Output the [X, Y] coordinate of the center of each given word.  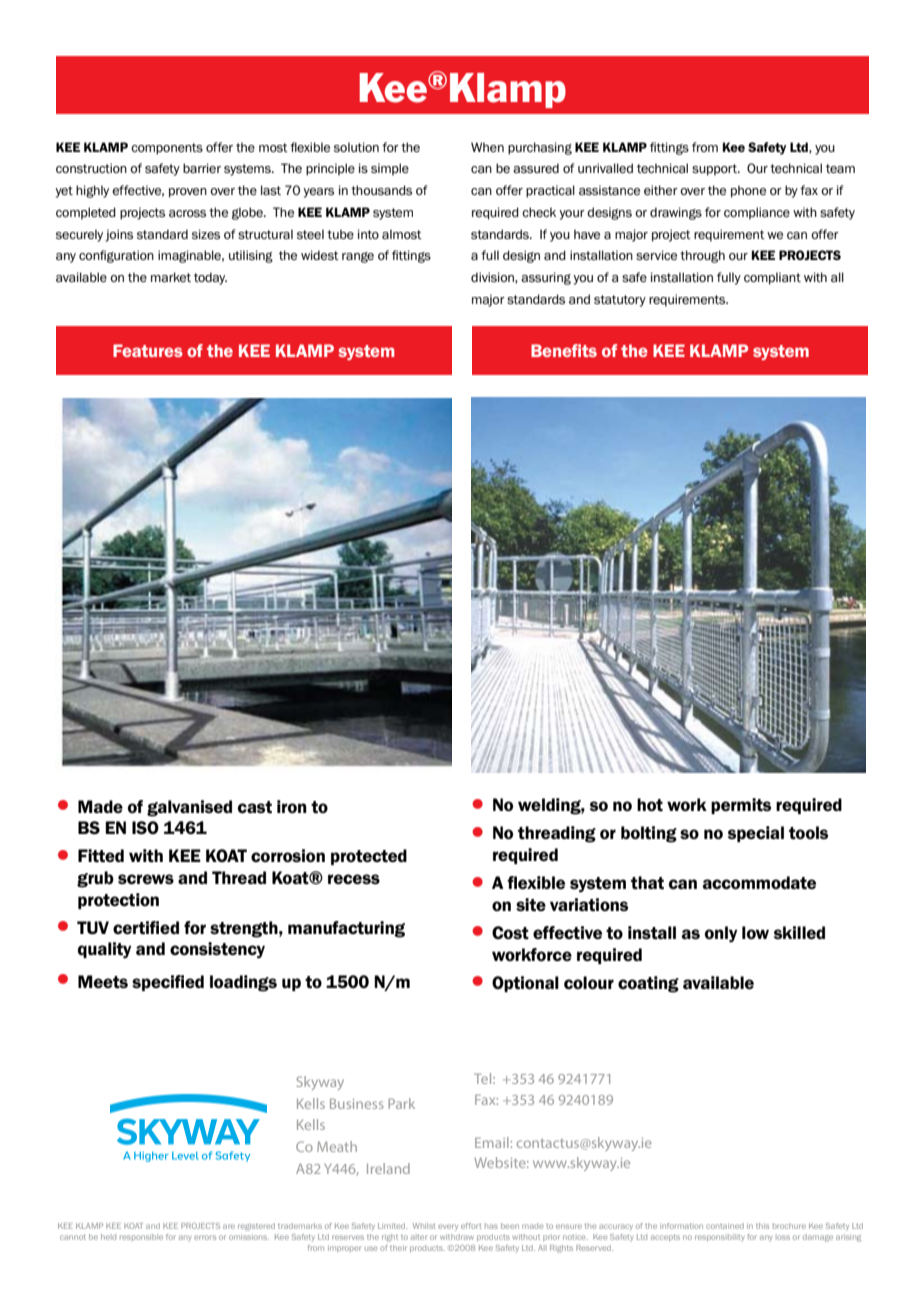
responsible [141, 1237]
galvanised [189, 808]
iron [292, 806]
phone [748, 191]
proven [188, 193]
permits [741, 806]
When [487, 147]
